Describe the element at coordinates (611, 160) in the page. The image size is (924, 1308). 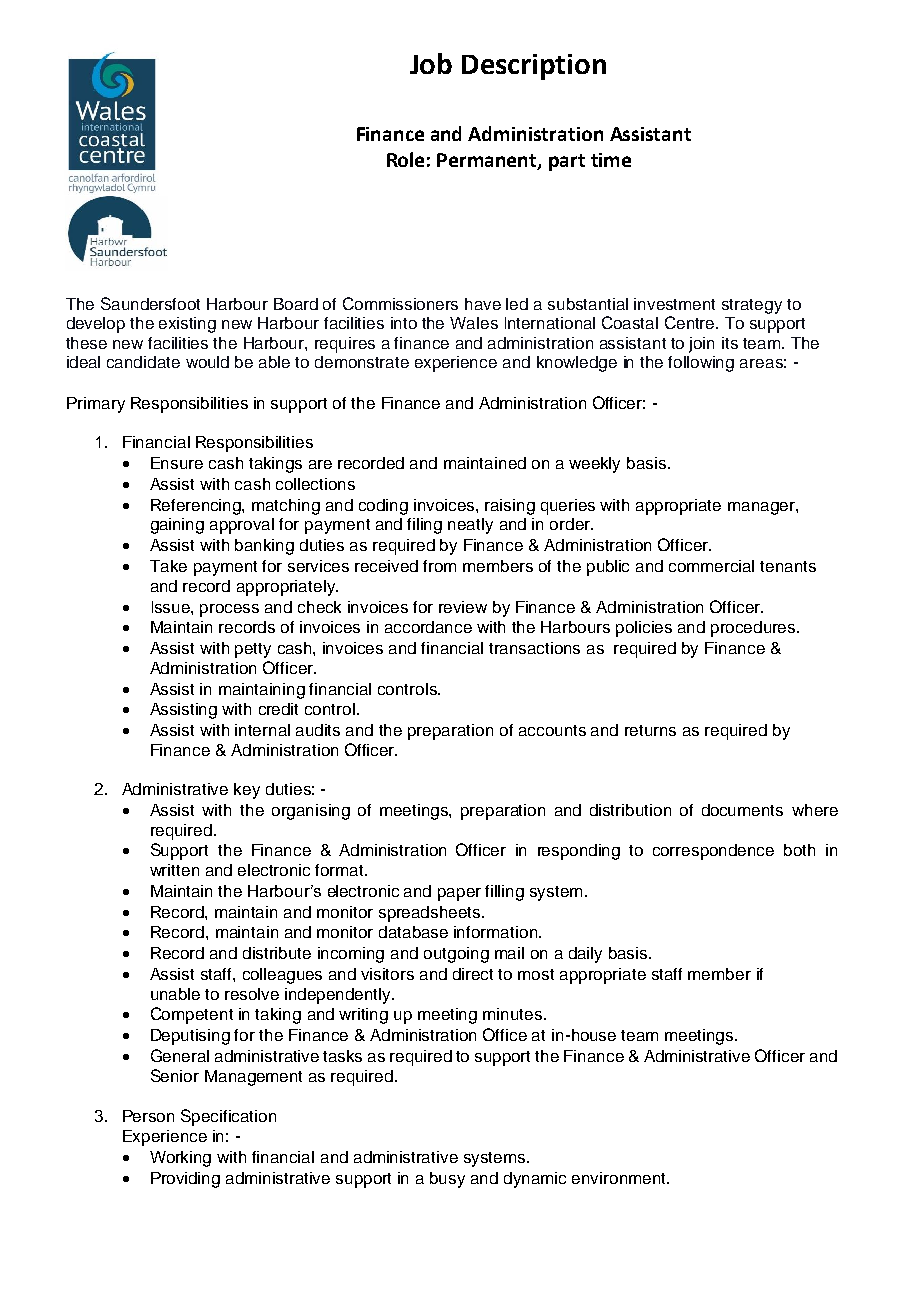
I see `time` at that location.
